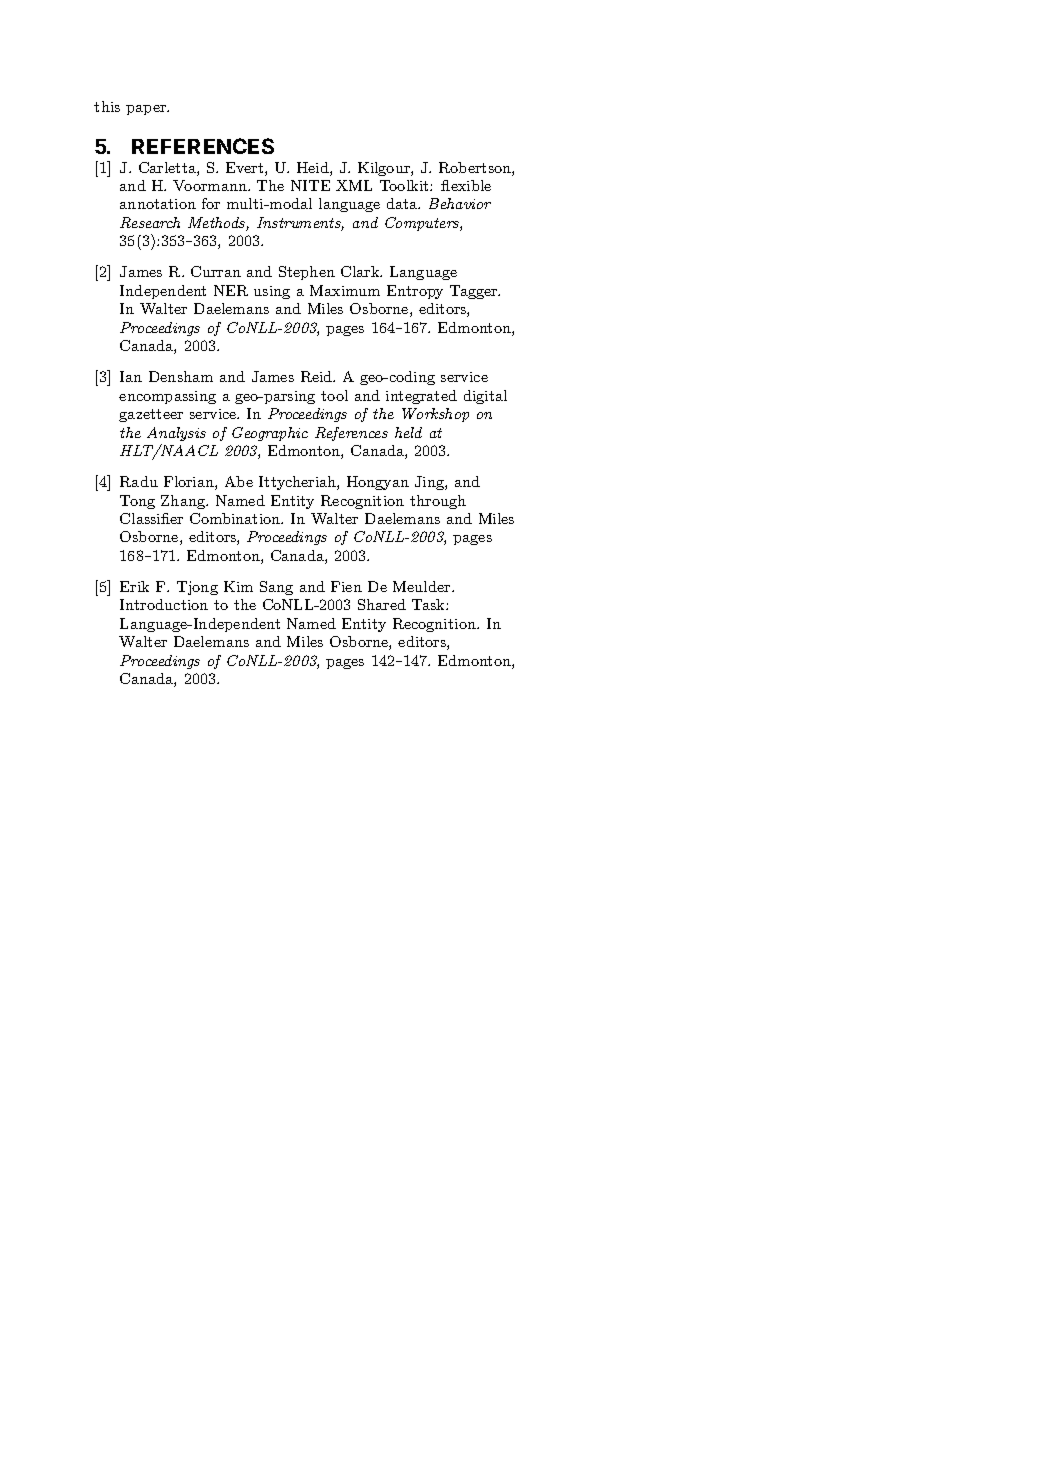 This screenshot has width=1049, height=1484. Describe the element at coordinates (429, 604) in the screenshot. I see `Task` at that location.
